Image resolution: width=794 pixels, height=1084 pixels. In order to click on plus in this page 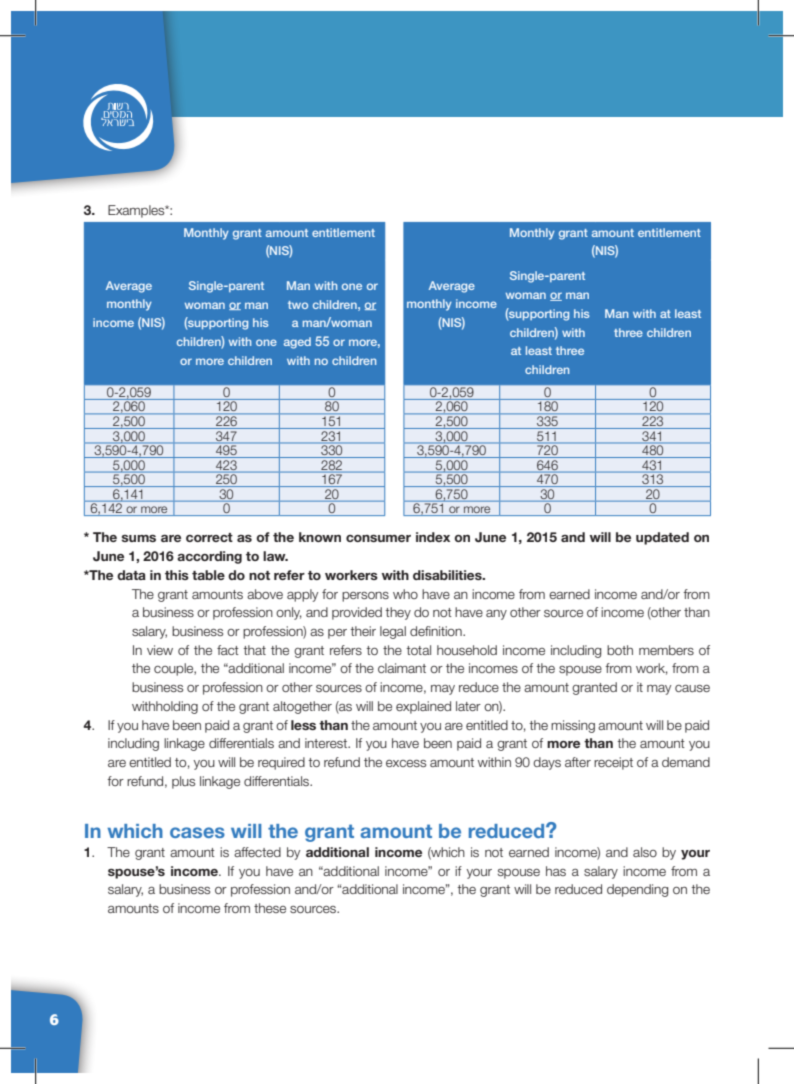, I will do `click(183, 782)`.
